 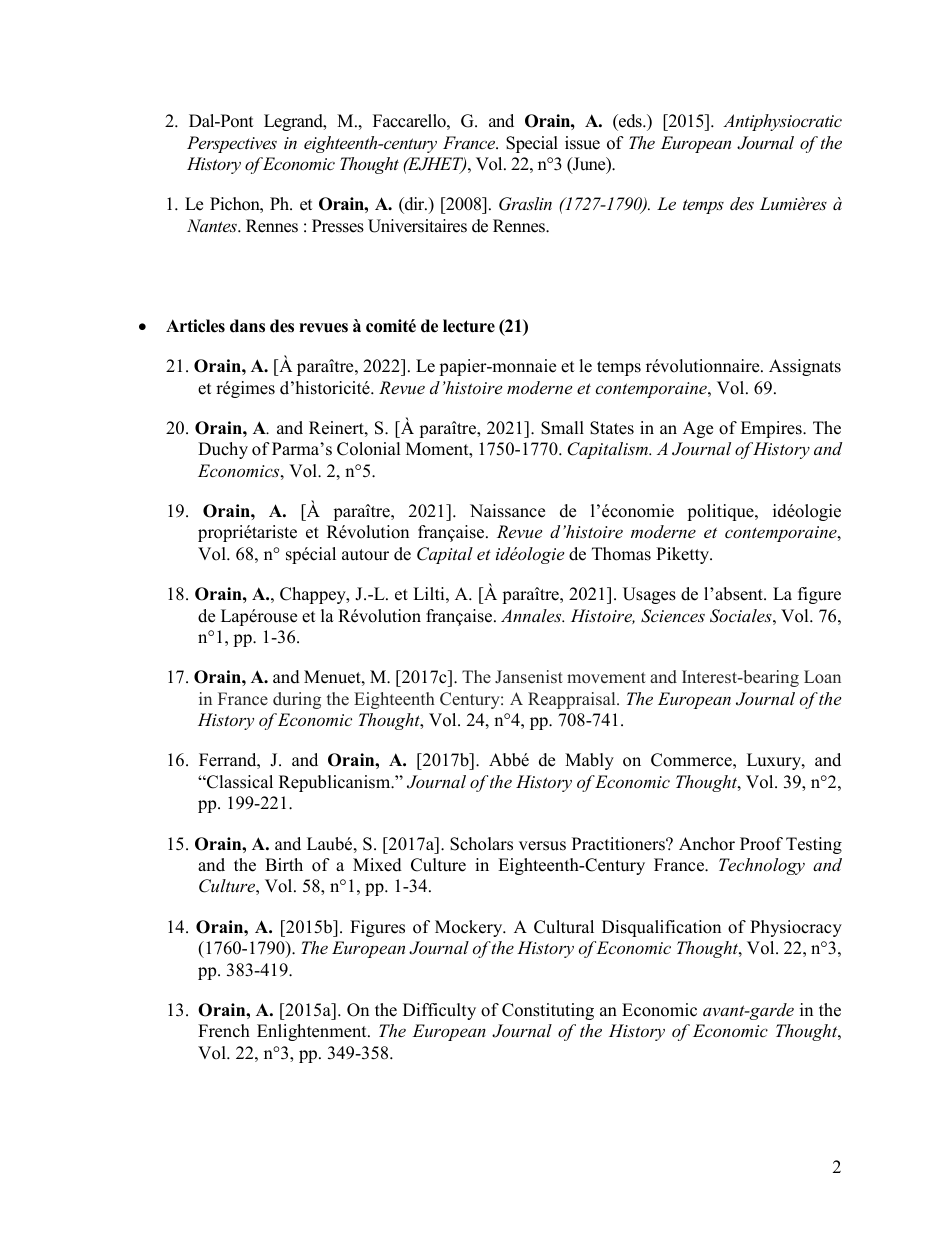 What do you see at coordinates (223, 450) in the image?
I see `Duchy` at bounding box center [223, 450].
